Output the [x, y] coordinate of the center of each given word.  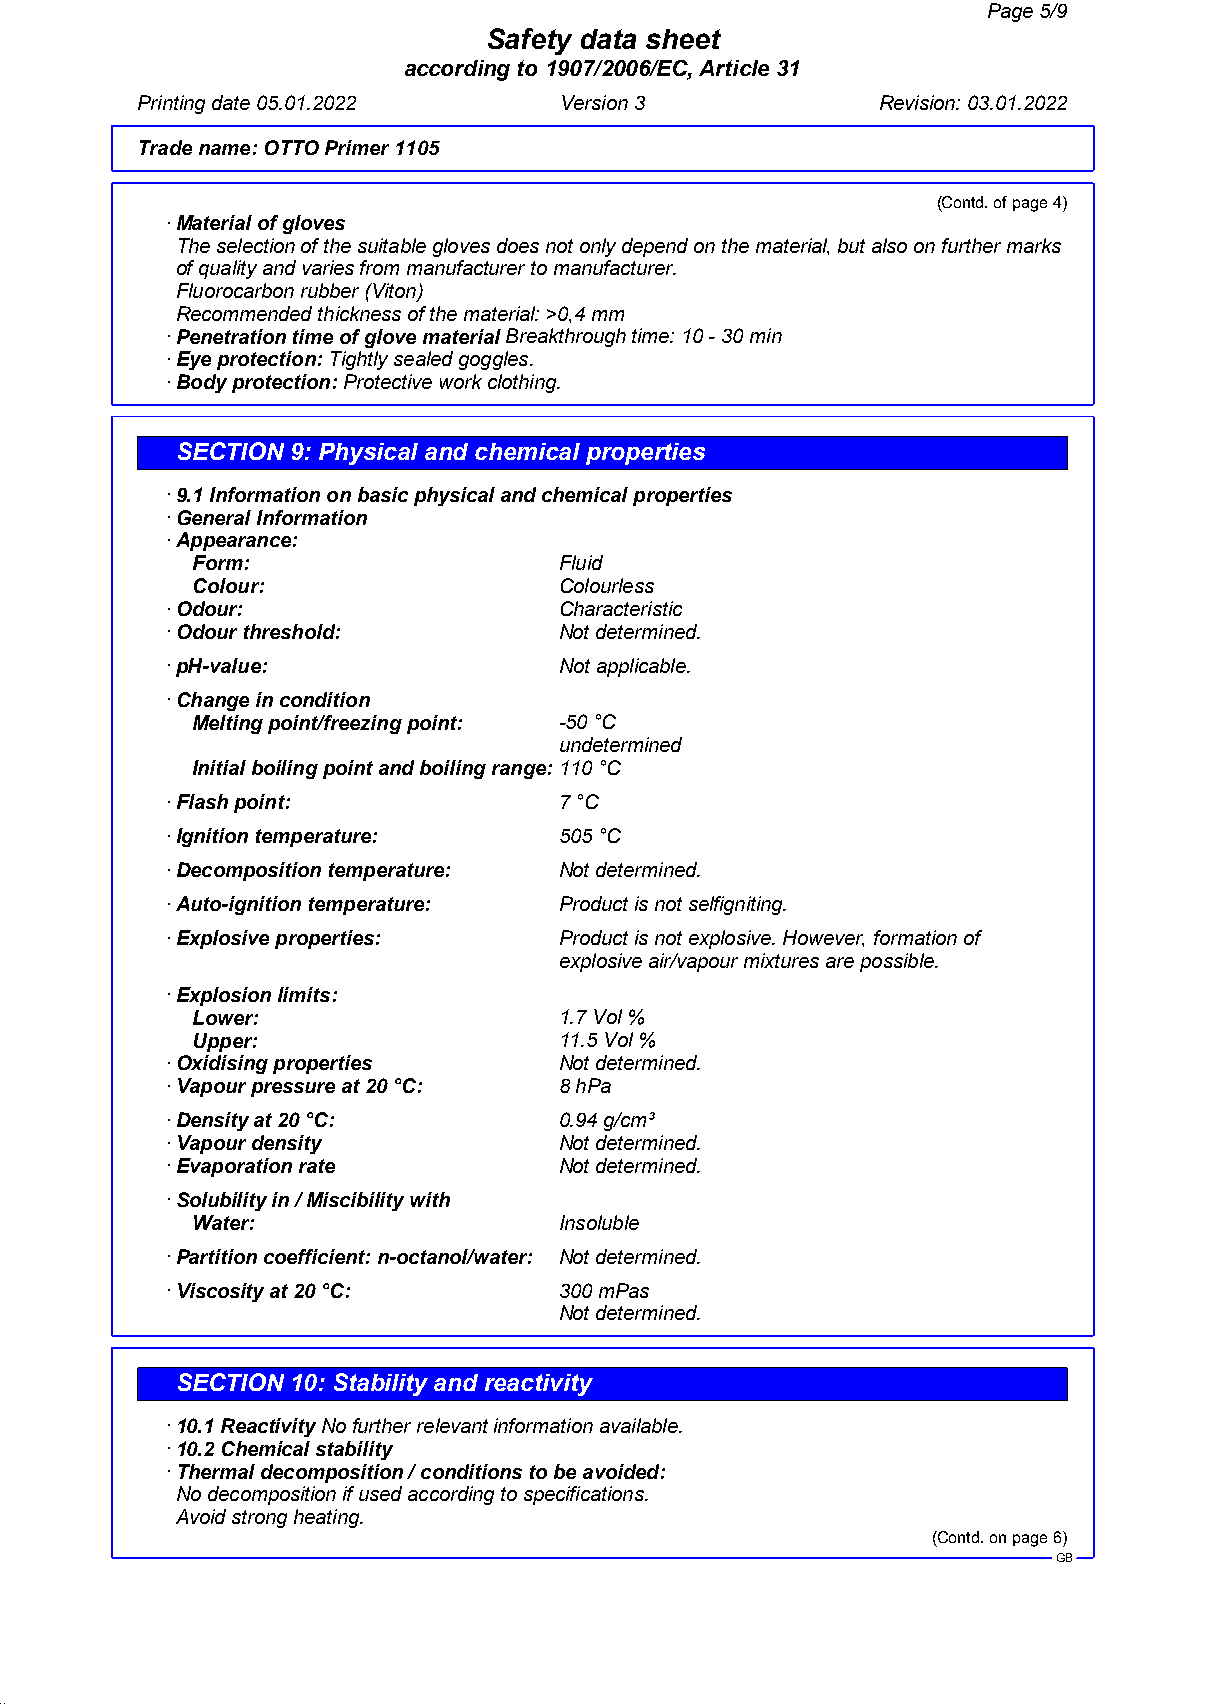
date [231, 102]
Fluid [581, 562]
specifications [585, 1495]
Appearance [235, 541]
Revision [919, 102]
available [640, 1425]
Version [595, 102]
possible [898, 962]
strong [259, 1519]
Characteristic [621, 608]
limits [304, 994]
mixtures [781, 960]
